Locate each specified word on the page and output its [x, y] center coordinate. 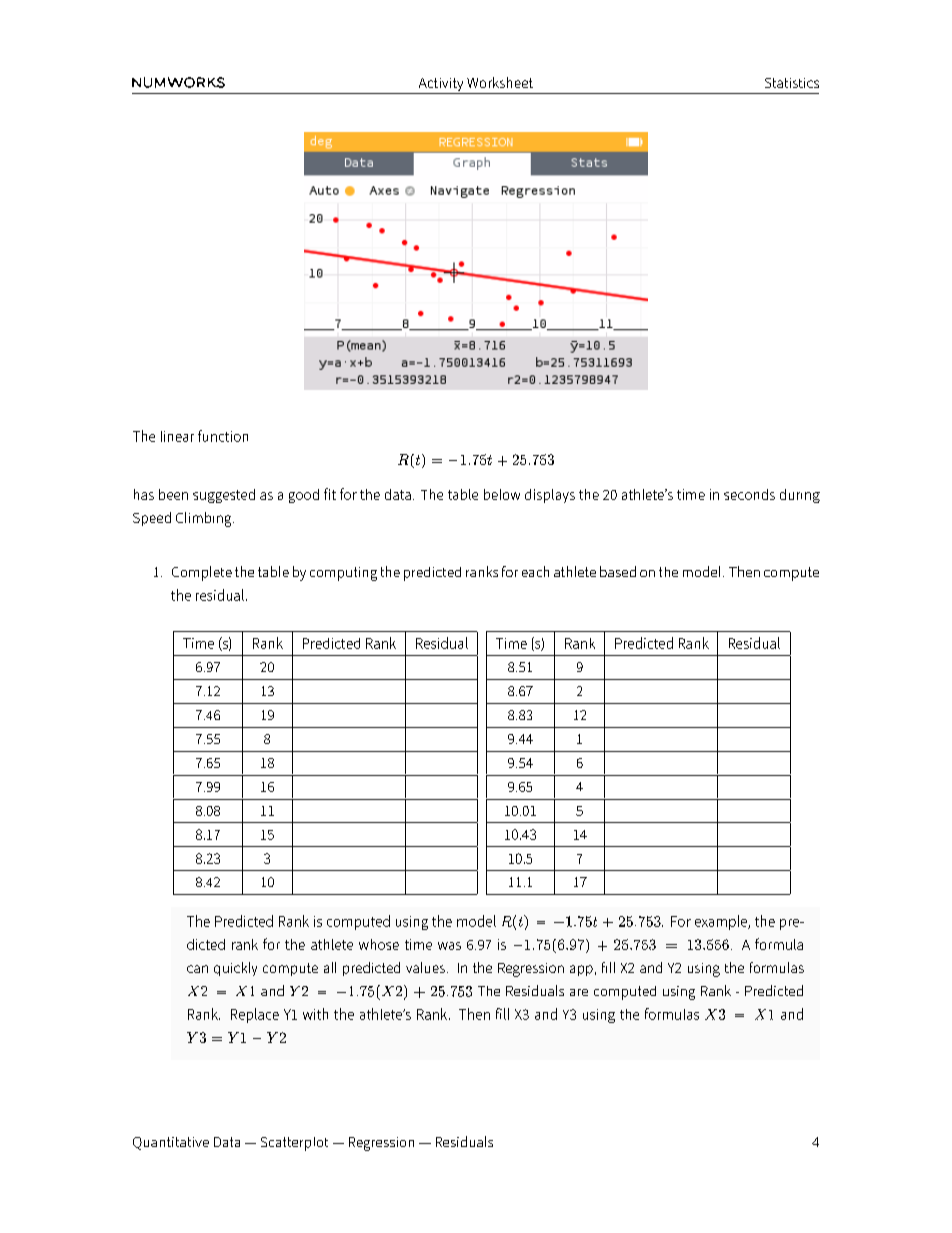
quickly [235, 969]
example [722, 922]
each [535, 571]
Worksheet [500, 82]
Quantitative [171, 1143]
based [618, 571]
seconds [749, 494]
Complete [202, 573]
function [223, 436]
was [449, 946]
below [502, 494]
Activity [441, 86]
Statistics [792, 83]
